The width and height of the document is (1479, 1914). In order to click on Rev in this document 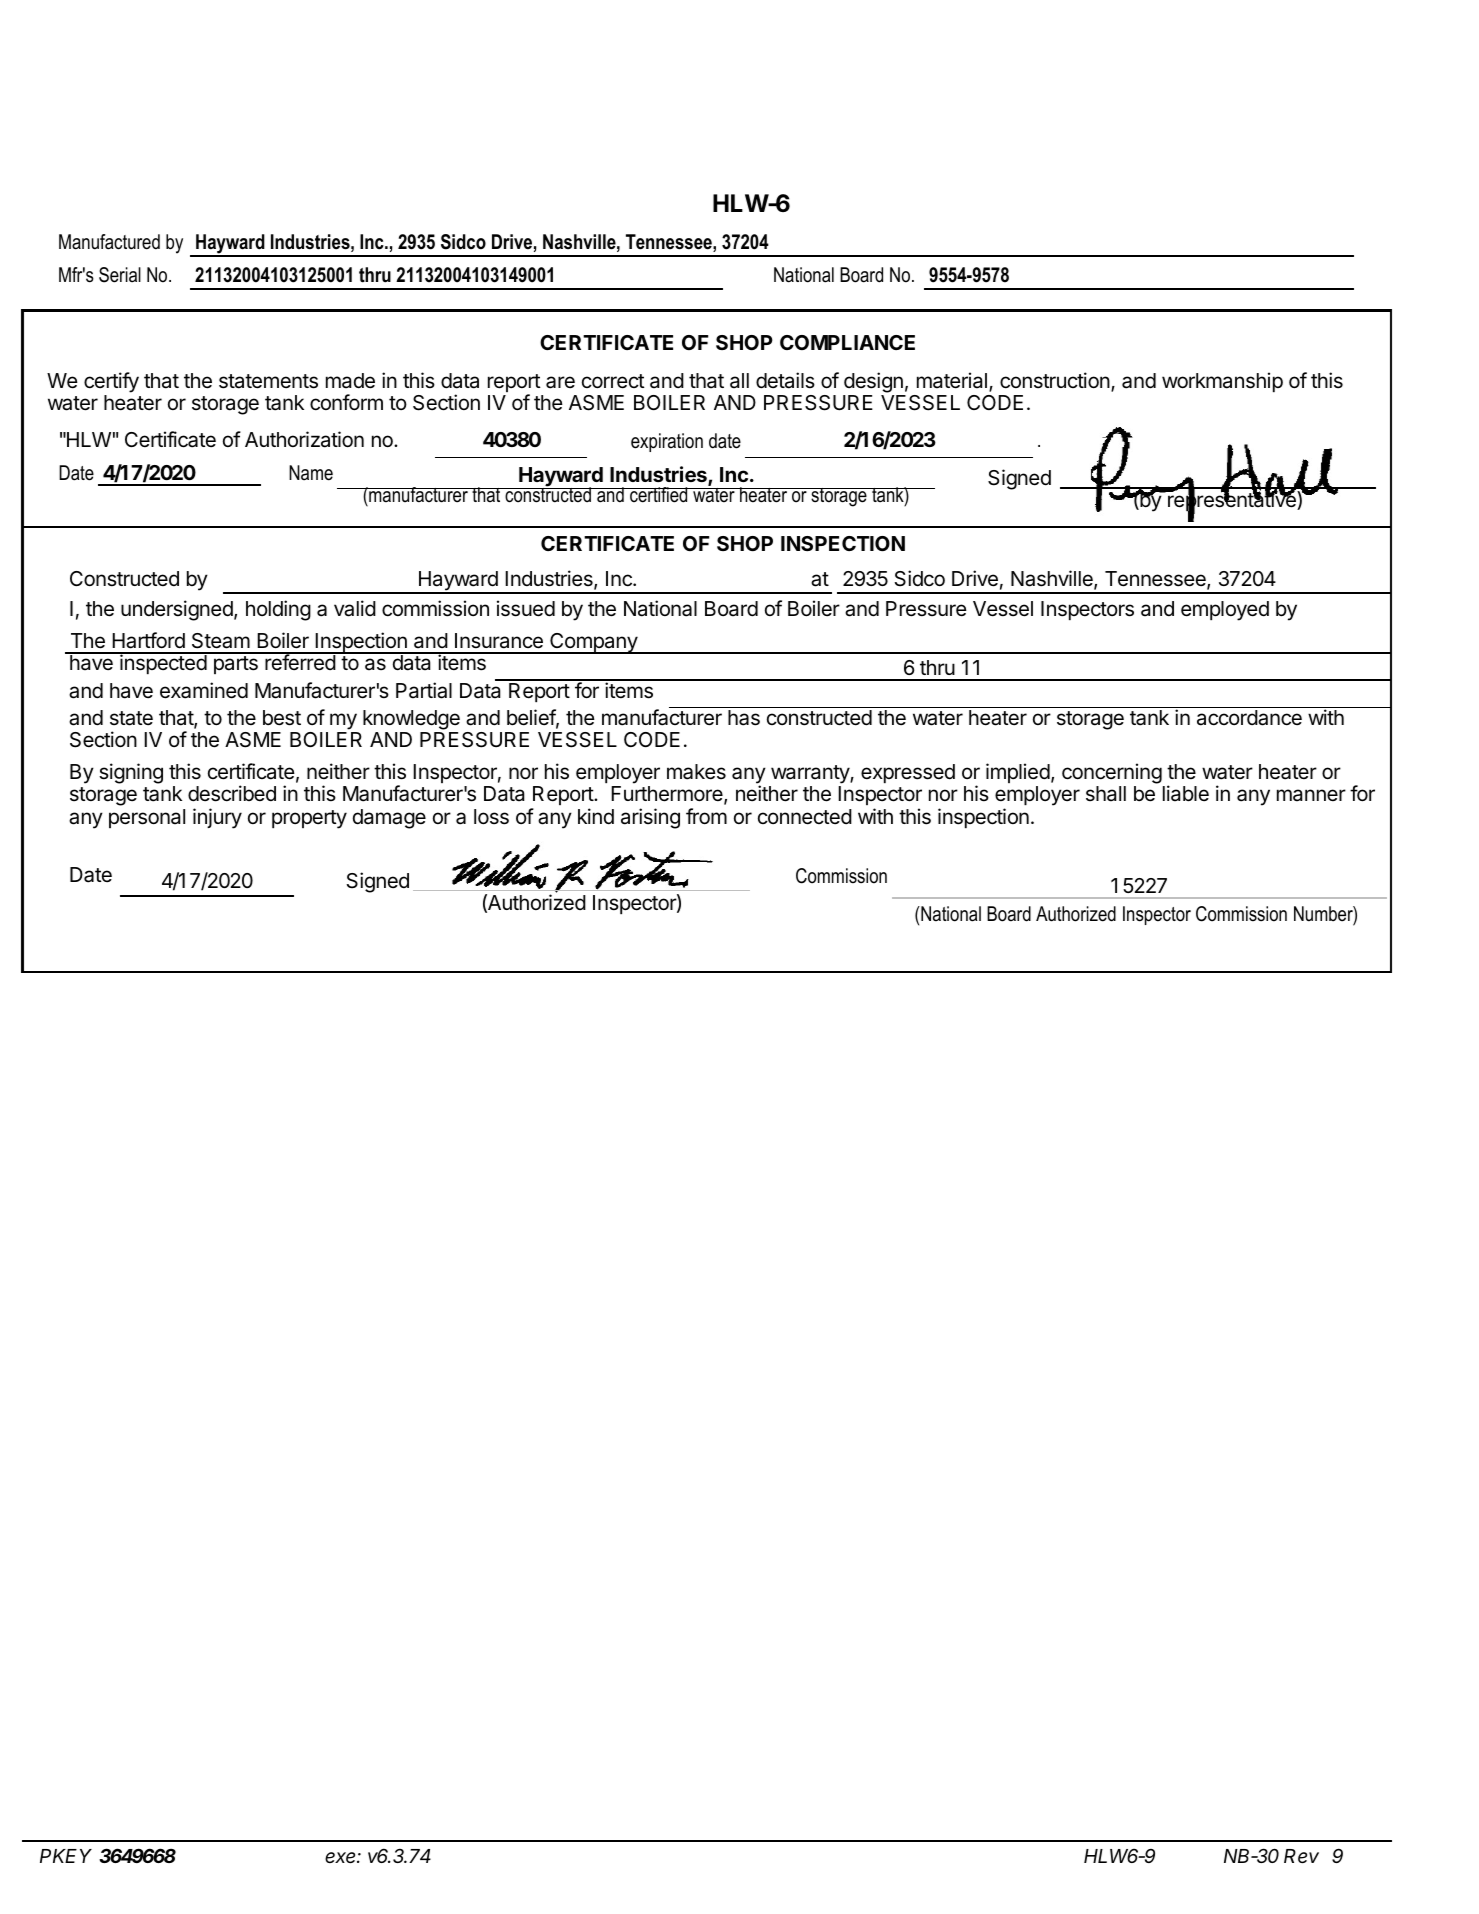, I will do `click(1301, 1856)`.
